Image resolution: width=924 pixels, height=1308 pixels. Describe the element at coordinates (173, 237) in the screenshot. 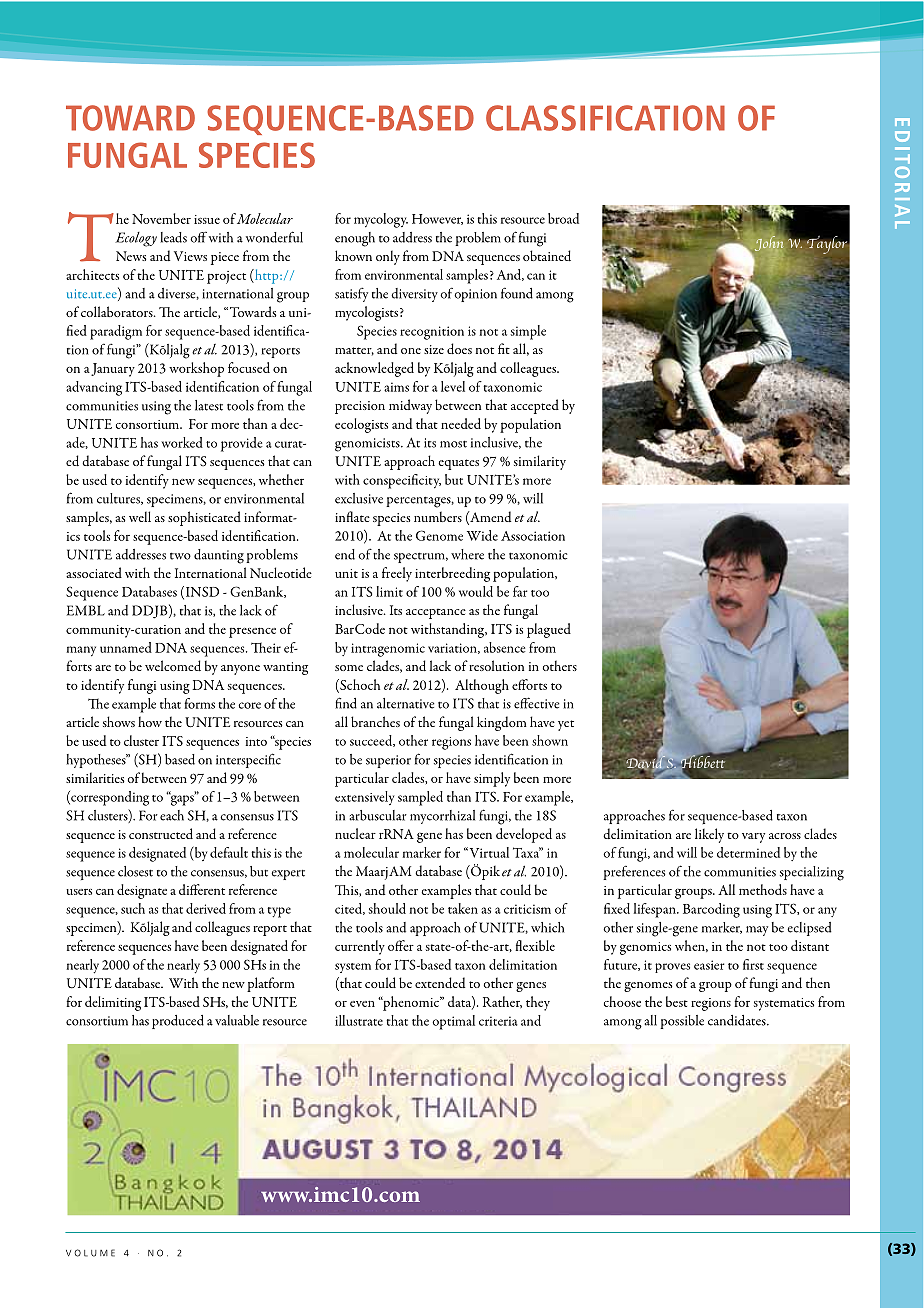

I see `leads` at that location.
